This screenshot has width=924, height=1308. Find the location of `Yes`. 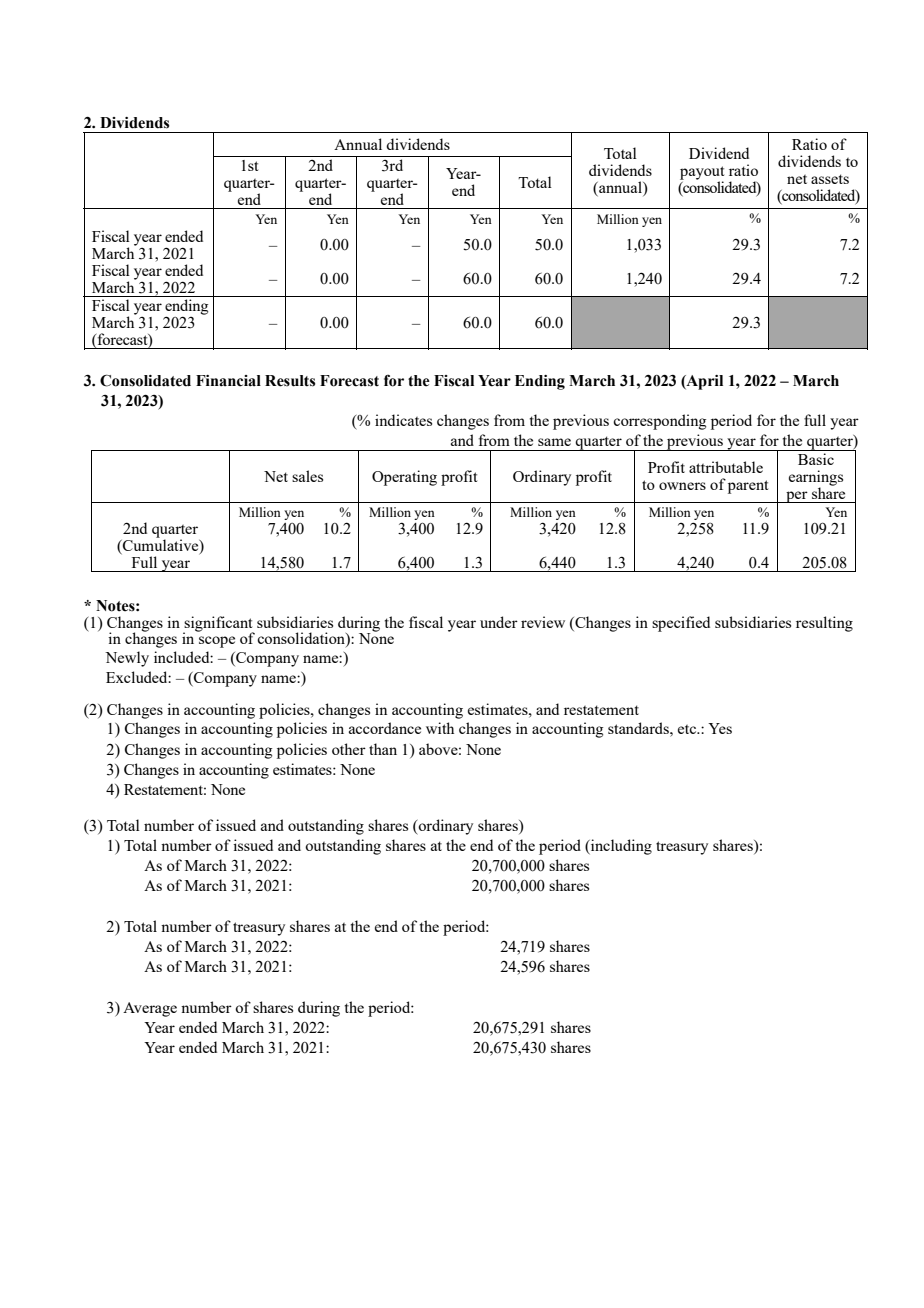

Yes is located at coordinates (720, 728).
